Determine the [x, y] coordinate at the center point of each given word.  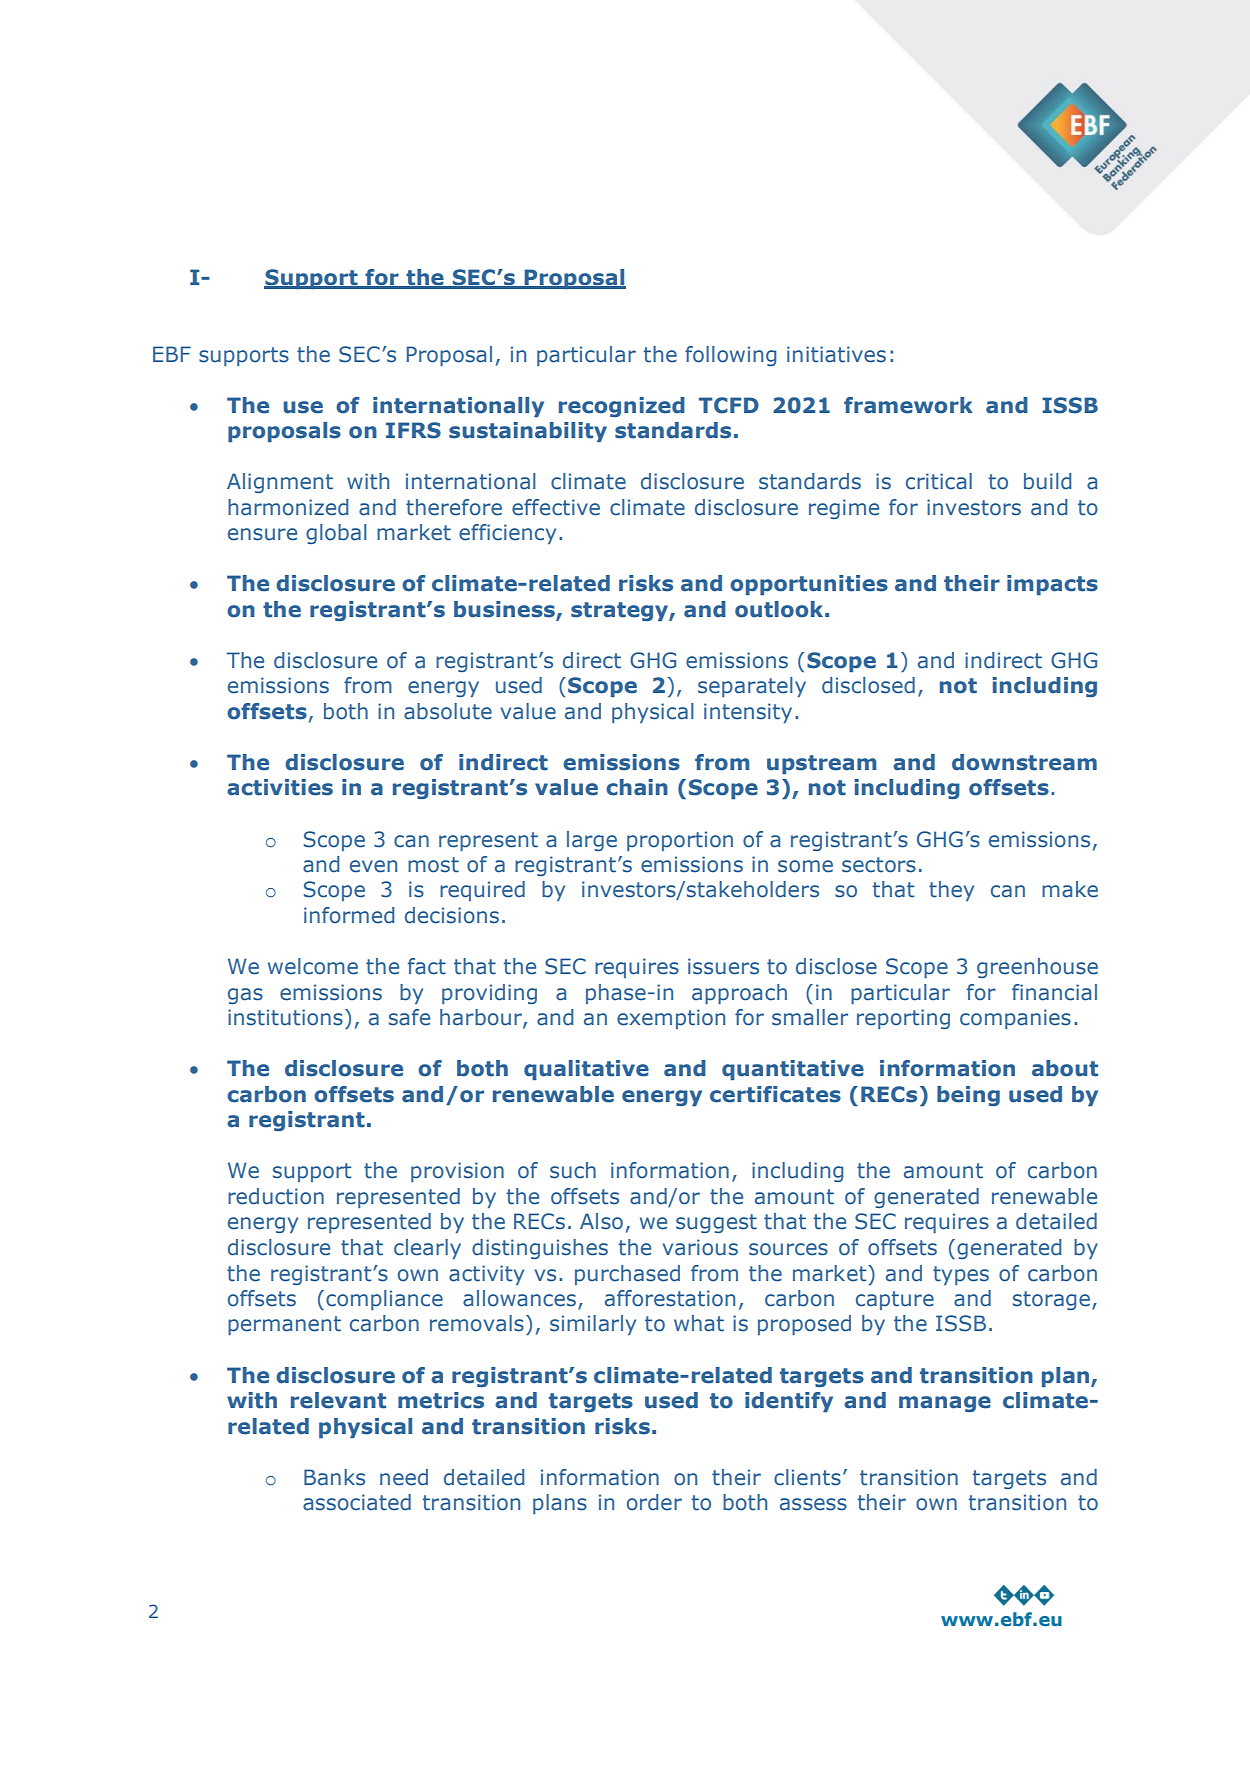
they [951, 891]
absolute [448, 711]
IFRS [413, 430]
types [961, 1275]
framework [908, 405]
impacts [1052, 585]
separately [752, 687]
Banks [334, 1477]
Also [601, 1221]
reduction [276, 1196]
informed [349, 915]
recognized [622, 407]
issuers [723, 966]
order [654, 1502]
